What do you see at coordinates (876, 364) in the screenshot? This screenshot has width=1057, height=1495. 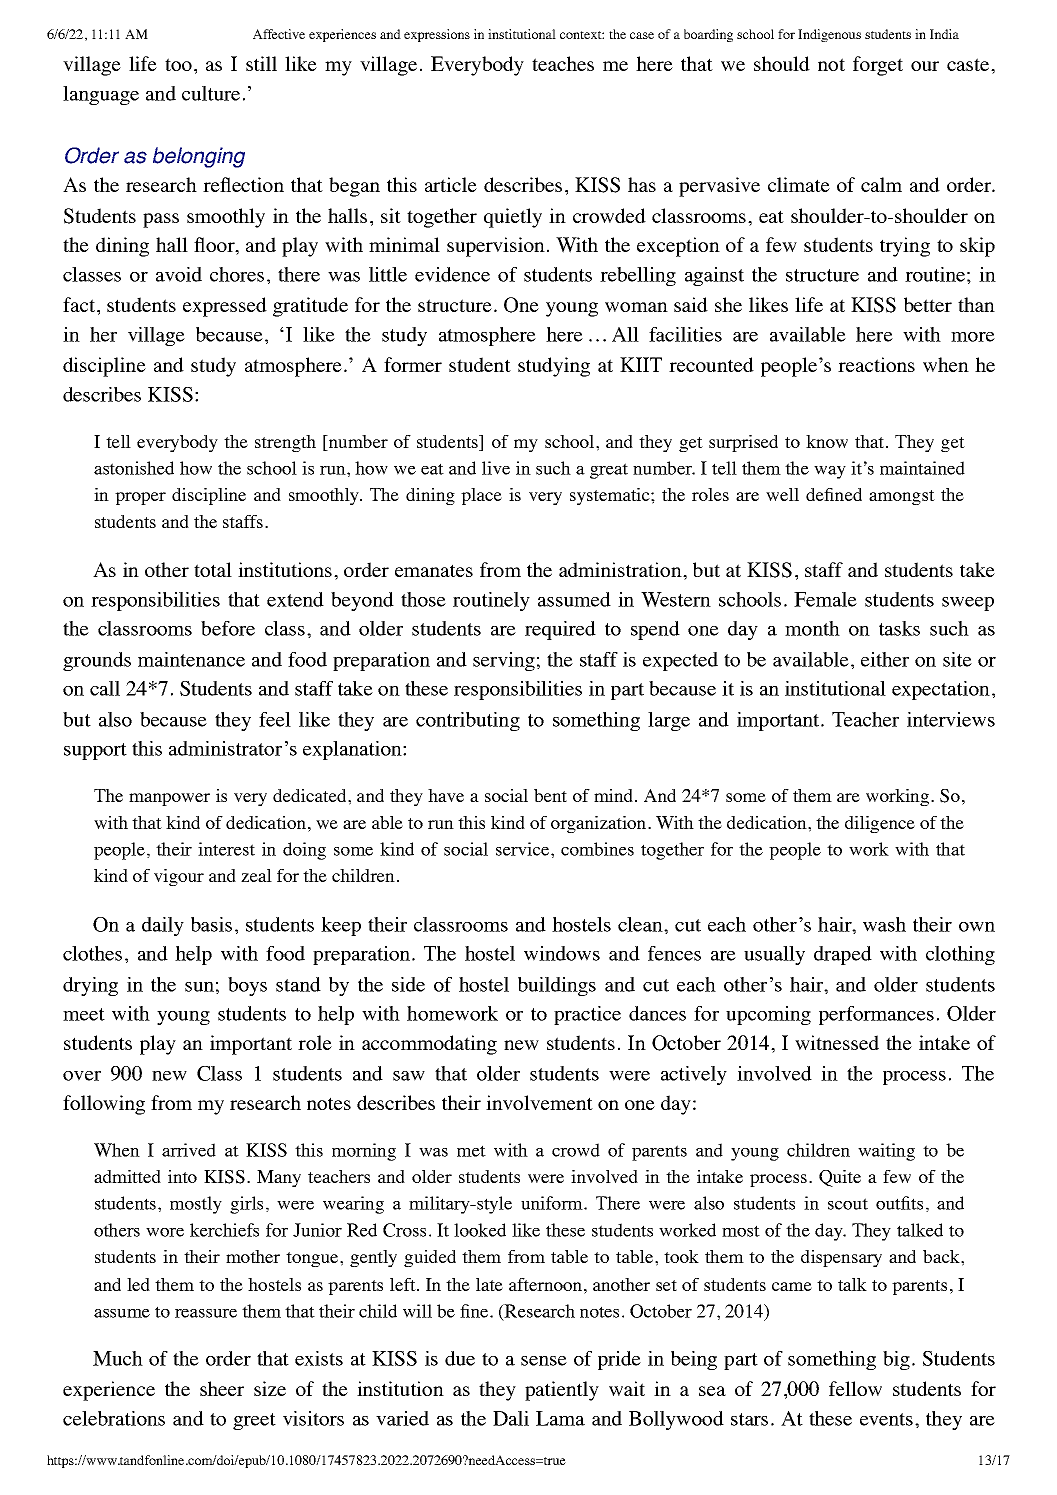 I see `reactions` at bounding box center [876, 364].
